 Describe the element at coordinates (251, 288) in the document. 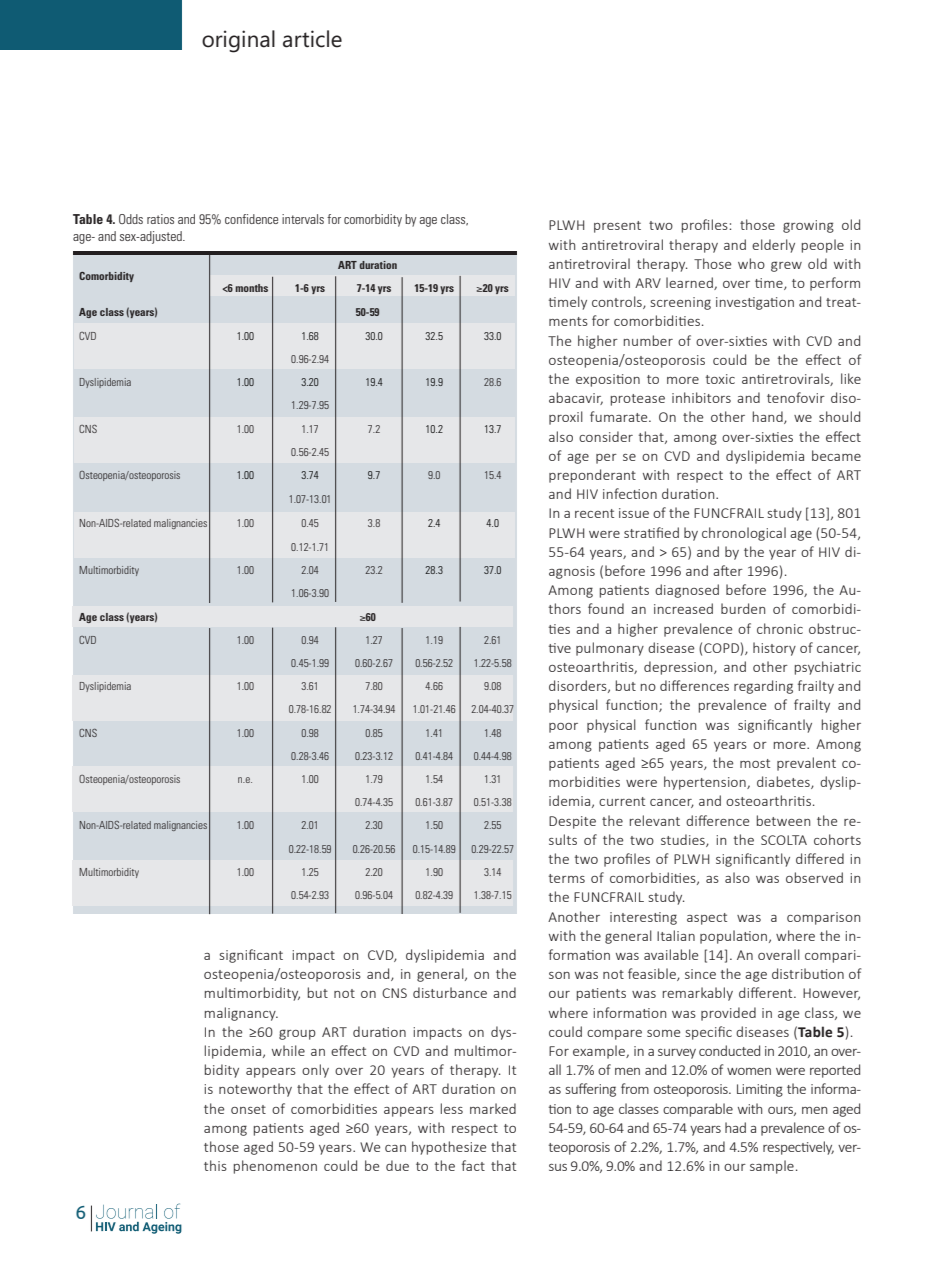

I see `months` at that location.
